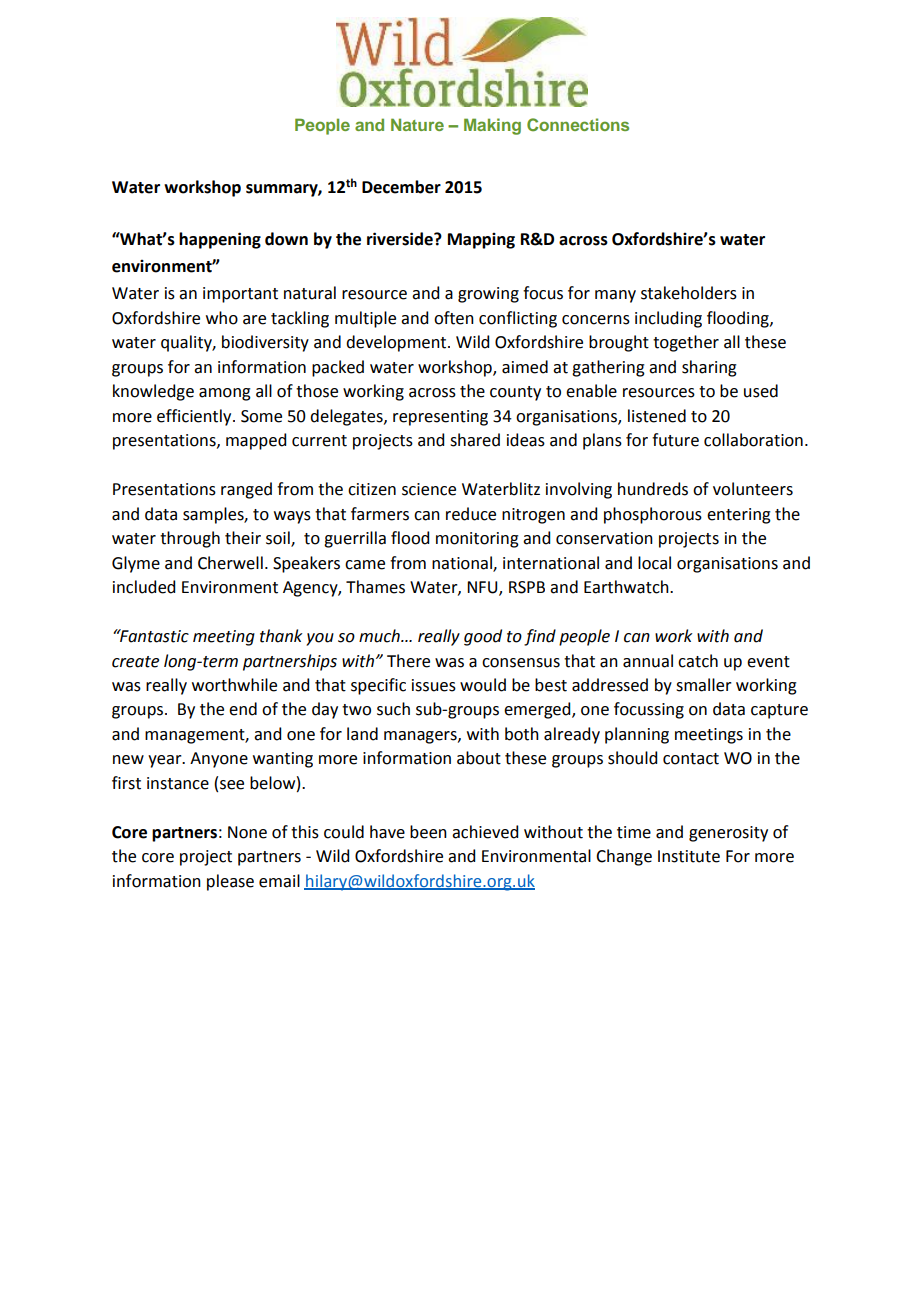  What do you see at coordinates (230, 882) in the screenshot?
I see `please` at bounding box center [230, 882].
